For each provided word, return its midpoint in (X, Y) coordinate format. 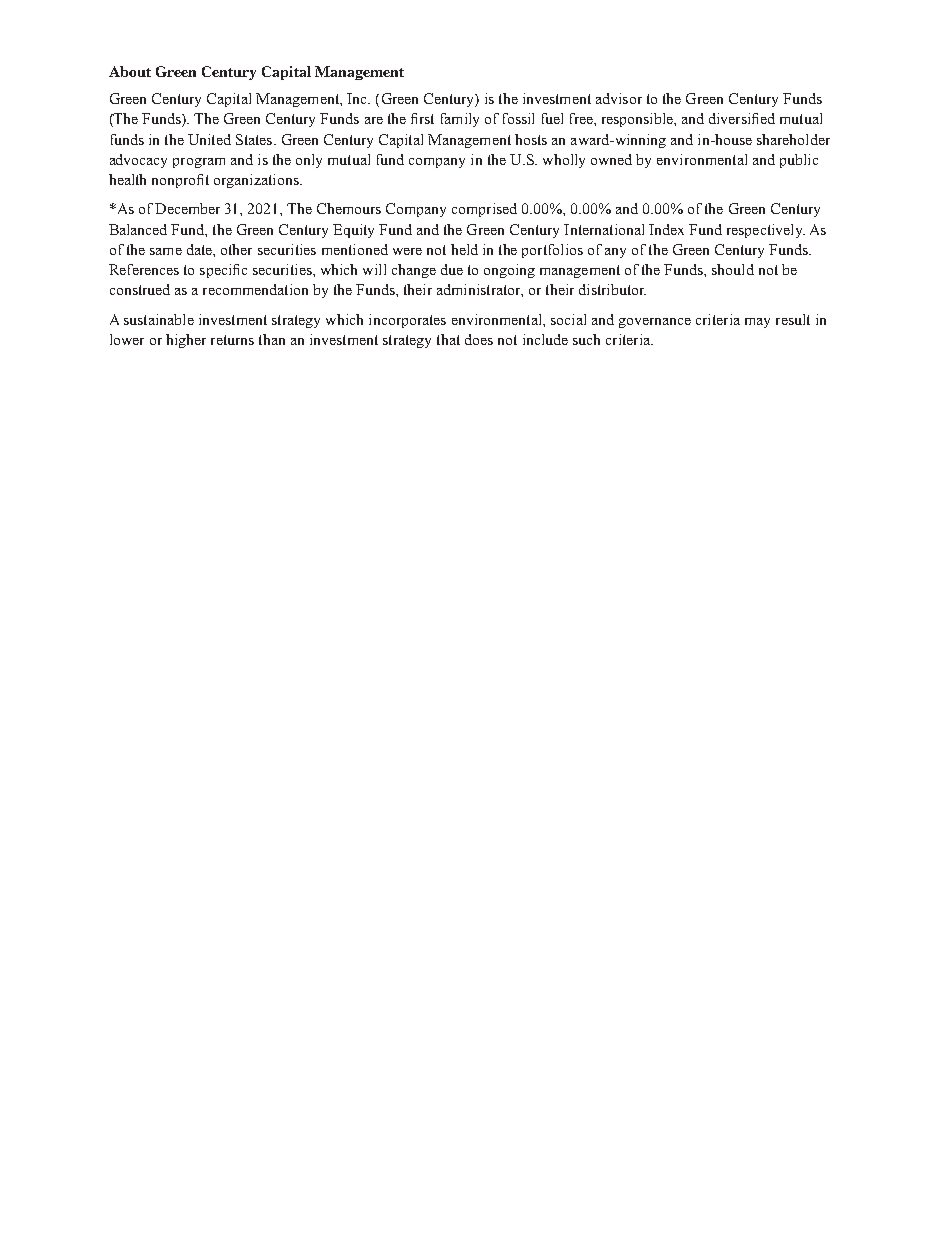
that (448, 339)
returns (232, 340)
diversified (742, 118)
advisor (619, 98)
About (130, 71)
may (757, 323)
